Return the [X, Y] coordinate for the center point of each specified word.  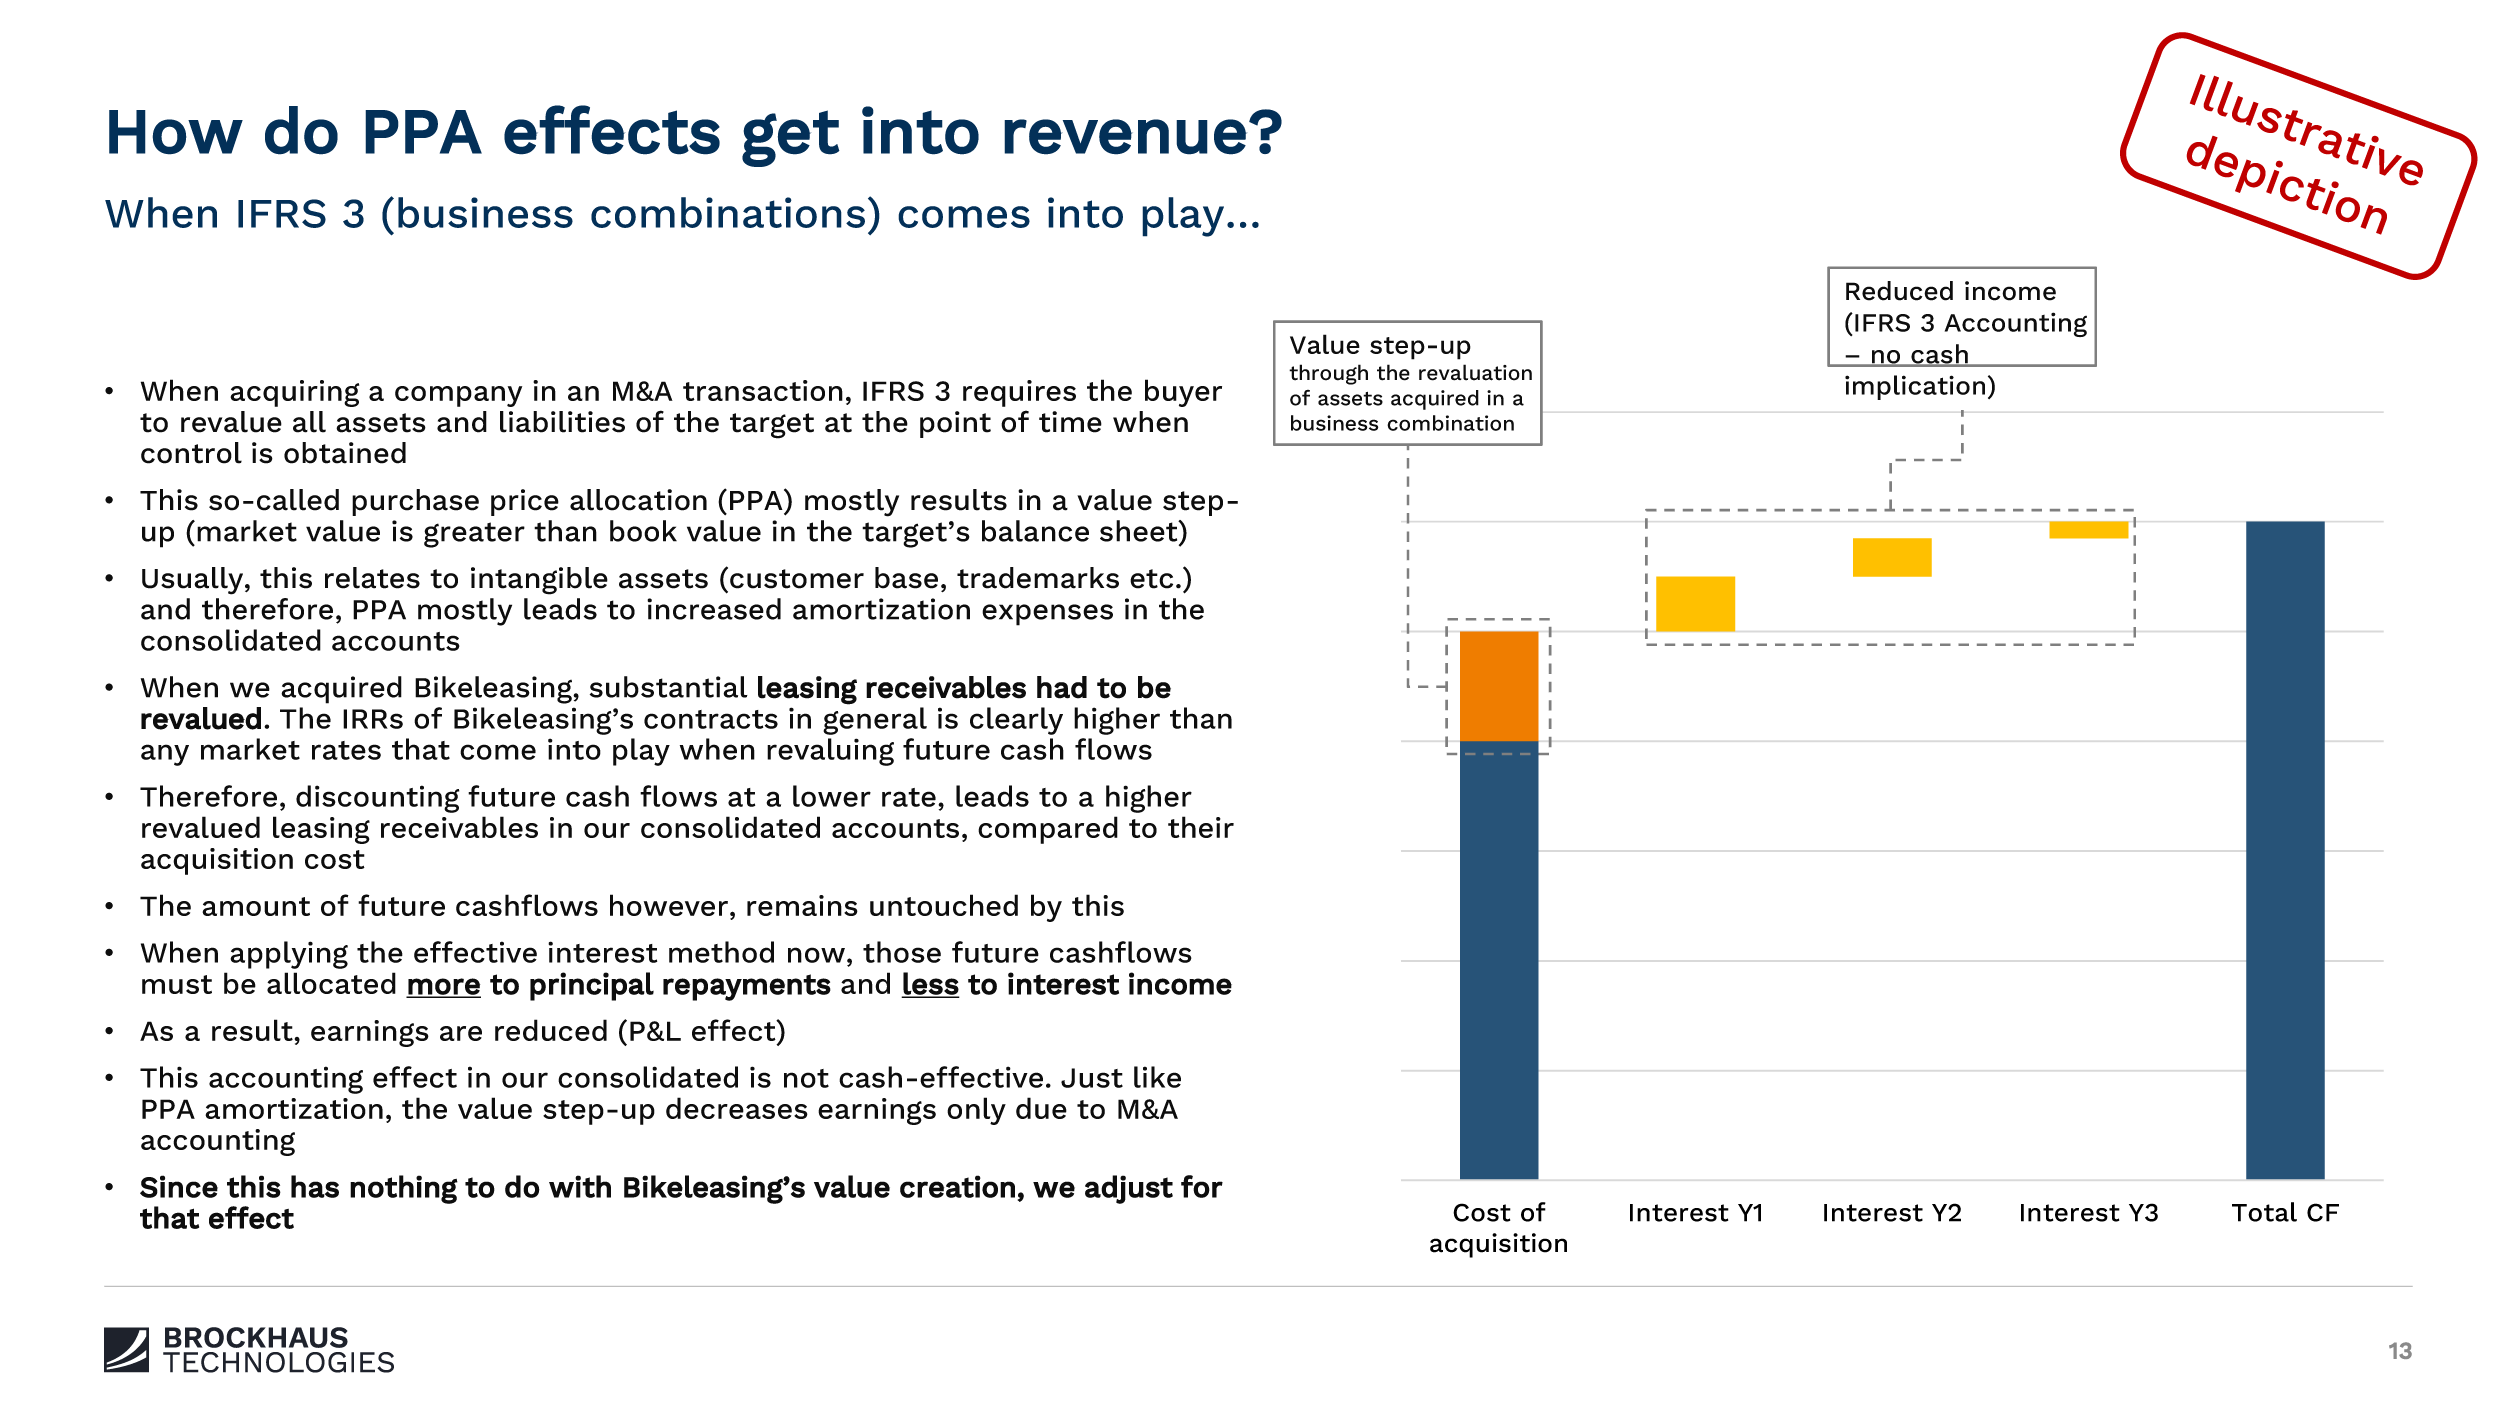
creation [957, 1186]
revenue [1125, 137]
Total [2264, 1212]
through [1328, 374]
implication [1915, 387]
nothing [404, 1189]
